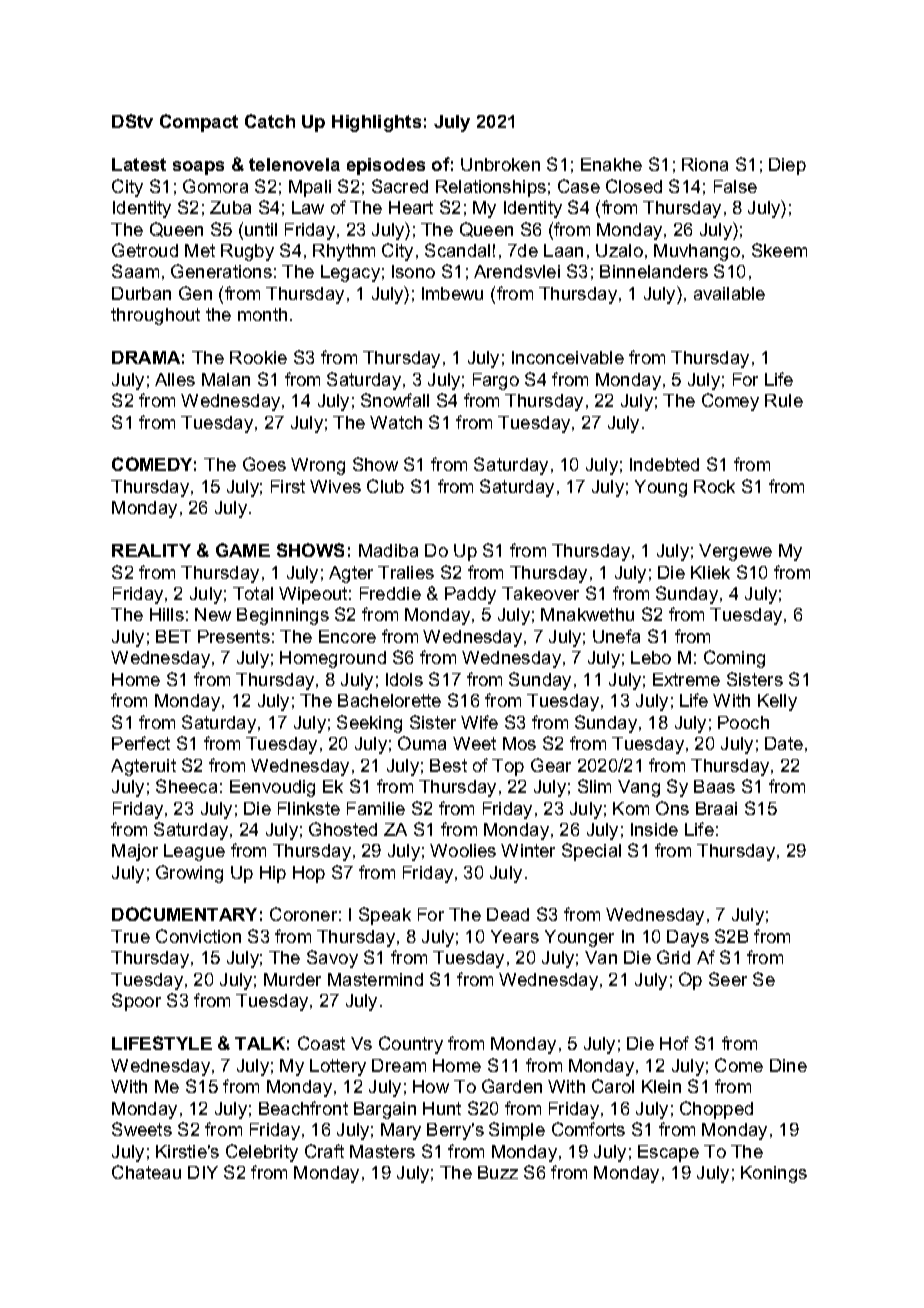 The width and height of the screenshot is (924, 1308). I want to click on Fargo, so click(496, 381).
